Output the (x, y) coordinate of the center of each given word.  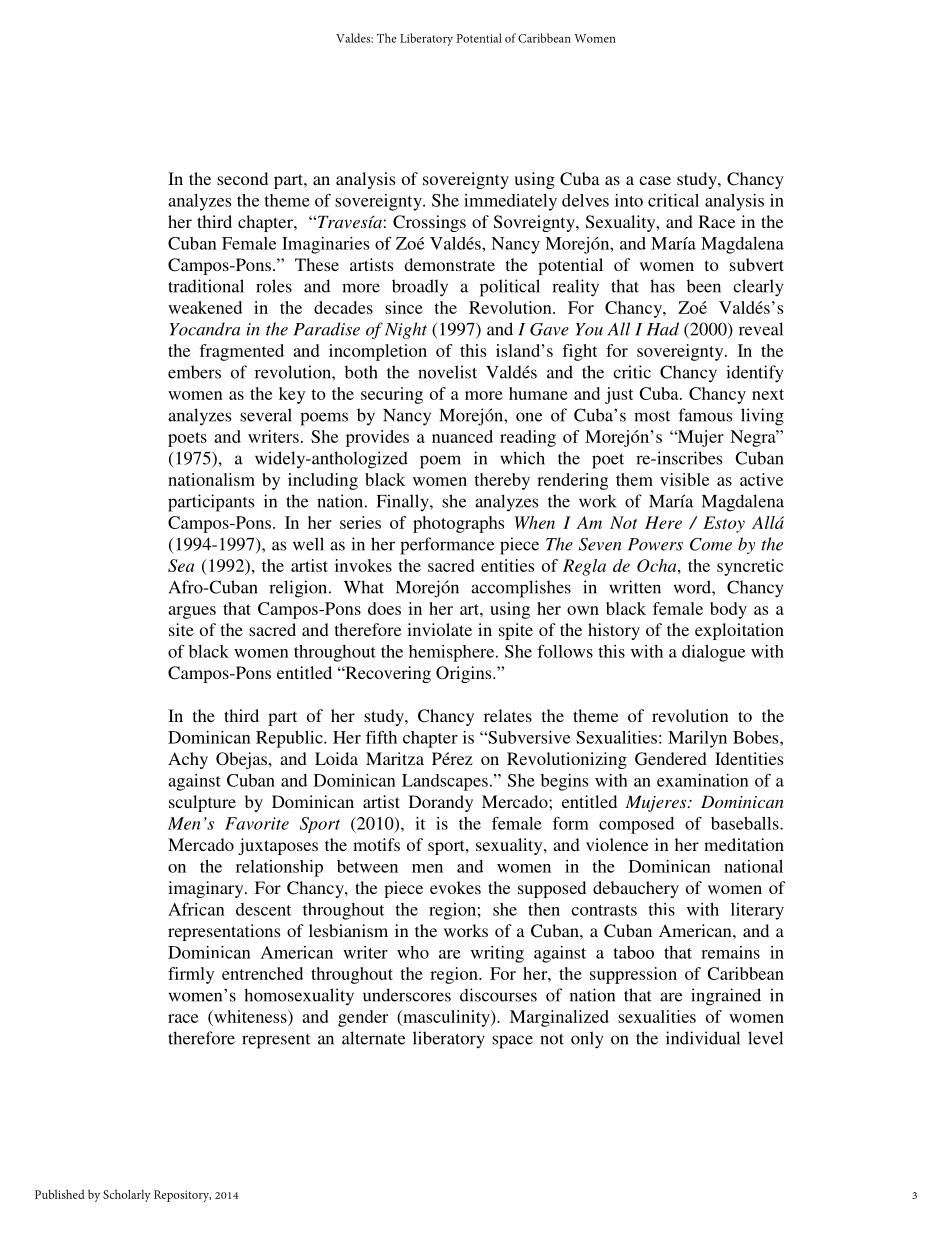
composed (636, 825)
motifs (376, 844)
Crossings (429, 223)
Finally (404, 502)
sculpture (202, 803)
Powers (655, 544)
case (655, 180)
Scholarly (127, 1195)
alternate (373, 1038)
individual (703, 1038)
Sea (181, 565)
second (242, 178)
